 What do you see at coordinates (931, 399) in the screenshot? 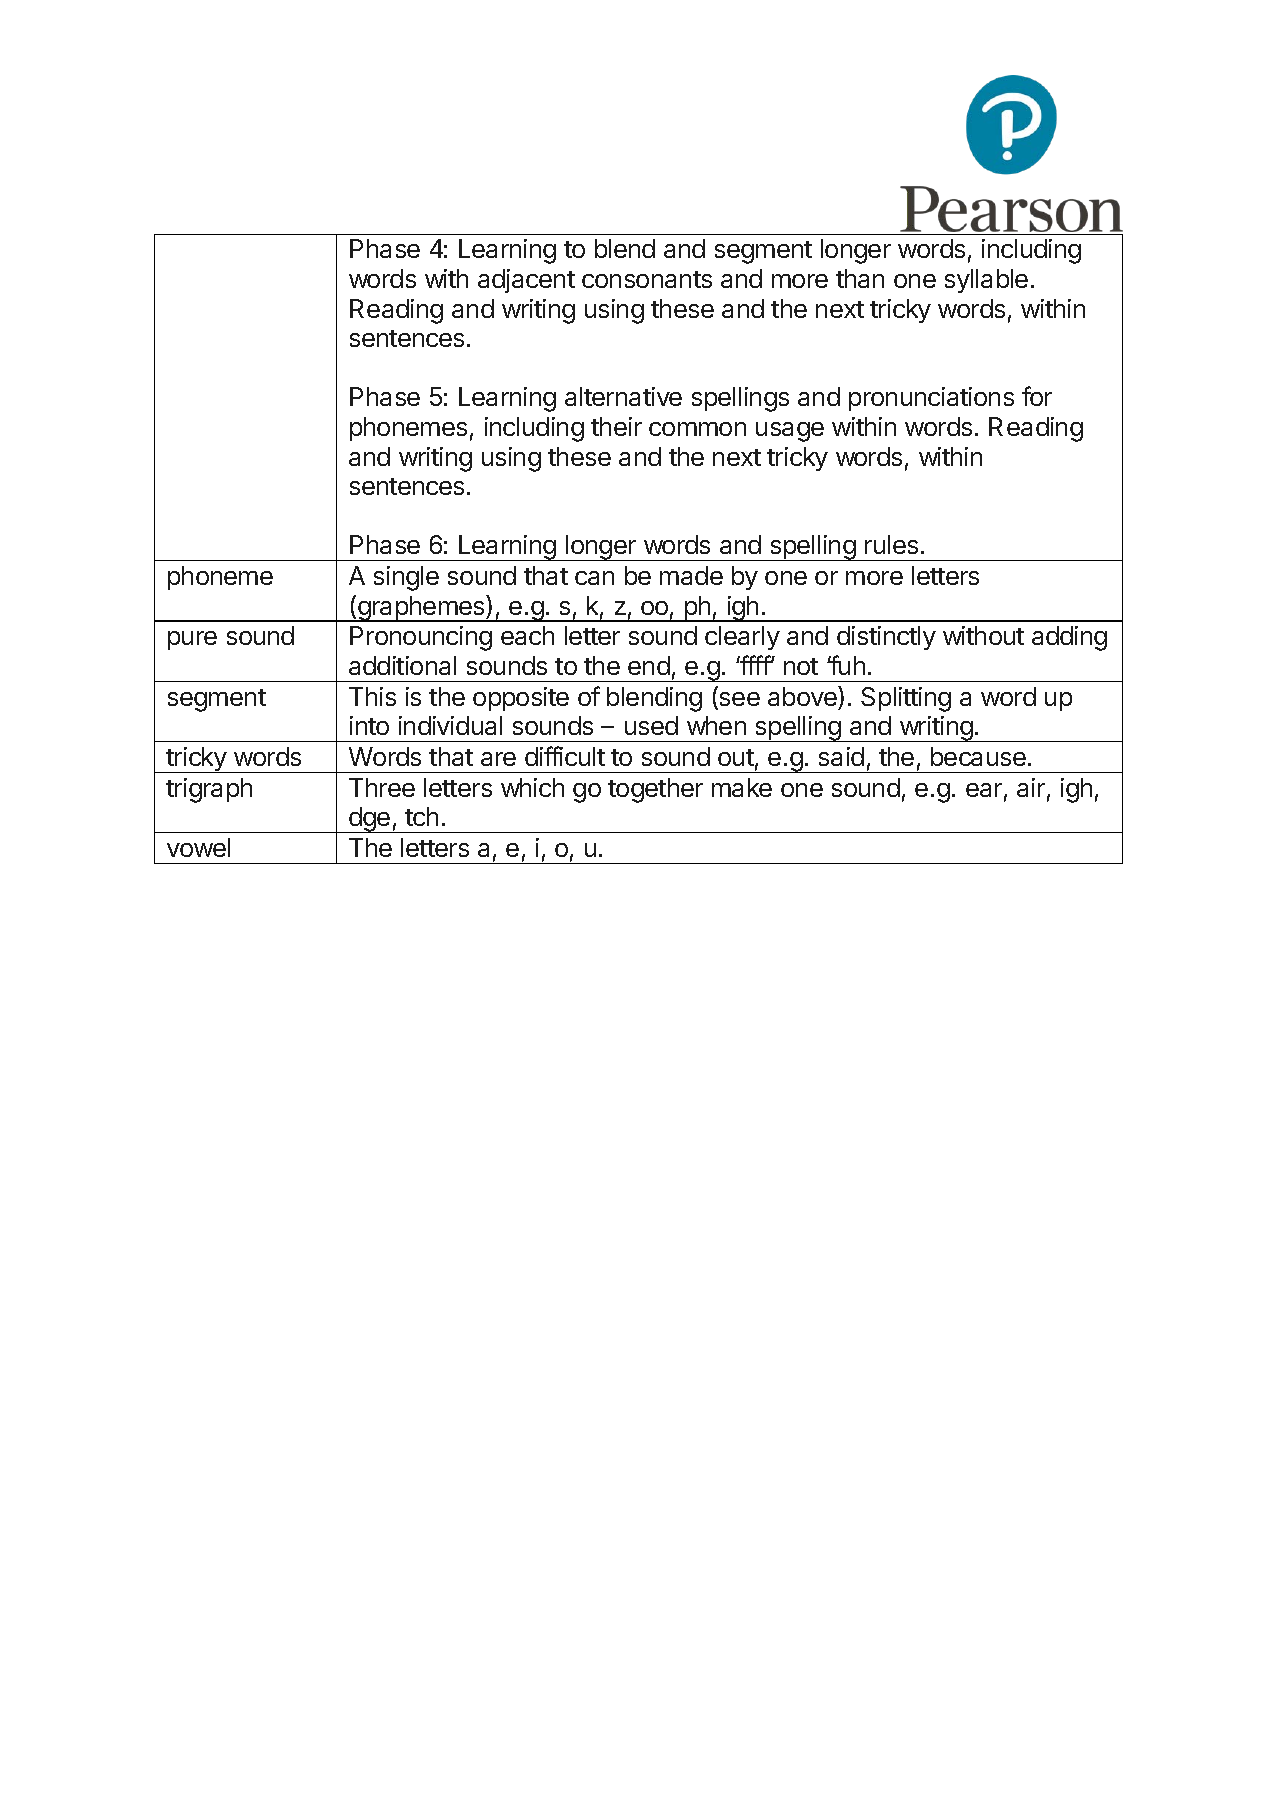
I see `pronunciations` at bounding box center [931, 399].
